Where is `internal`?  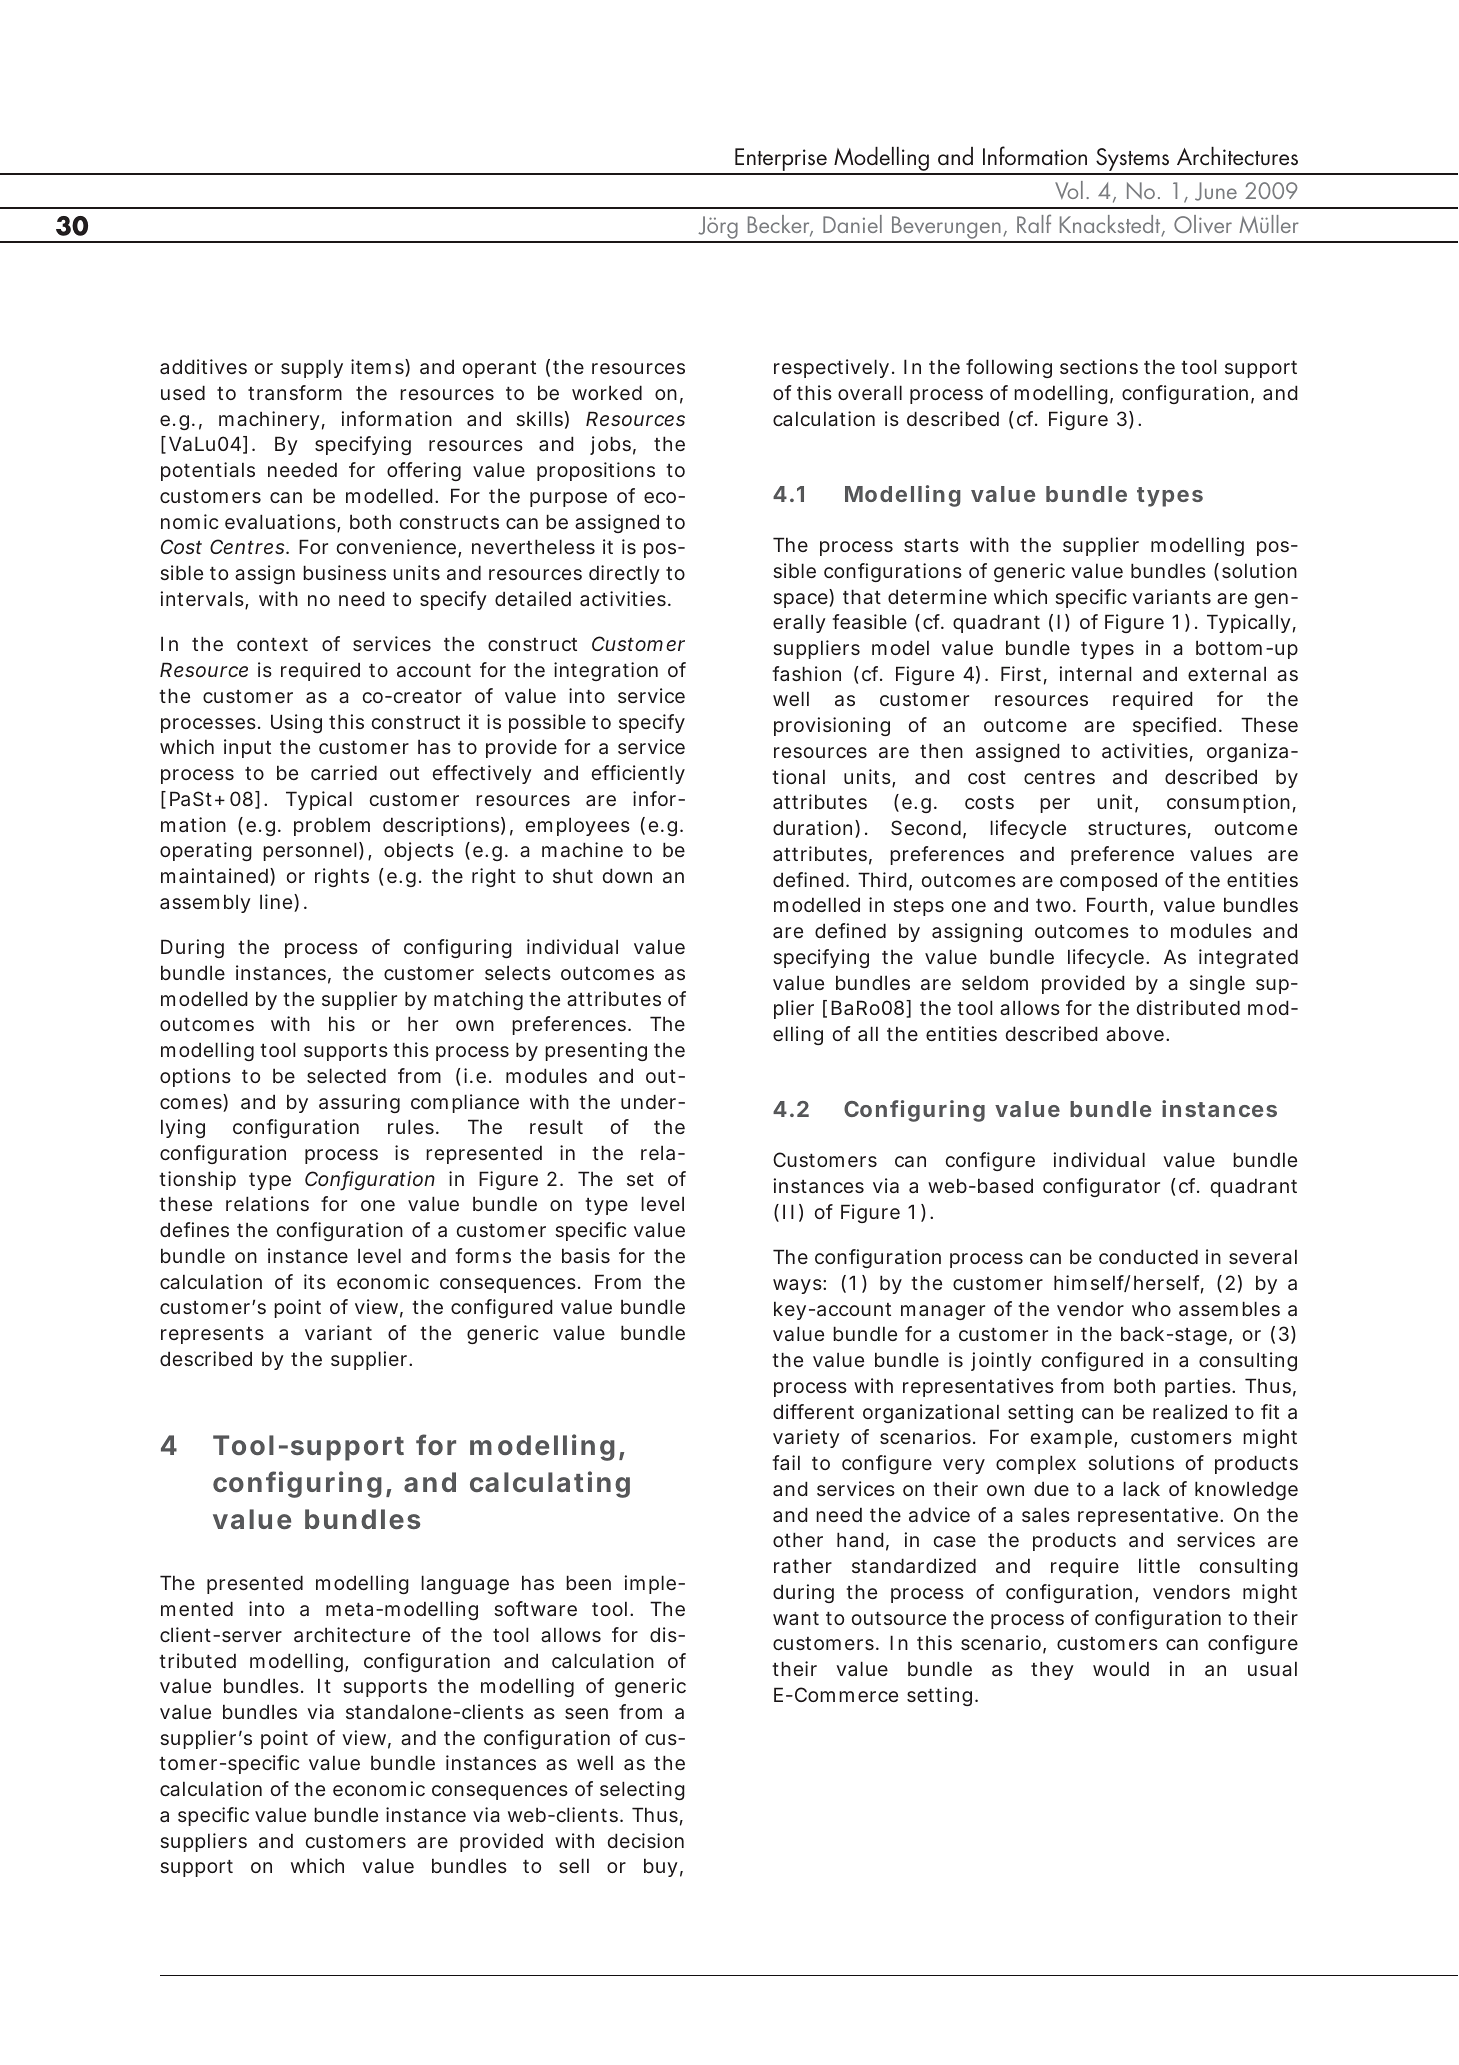
internal is located at coordinates (1095, 673).
